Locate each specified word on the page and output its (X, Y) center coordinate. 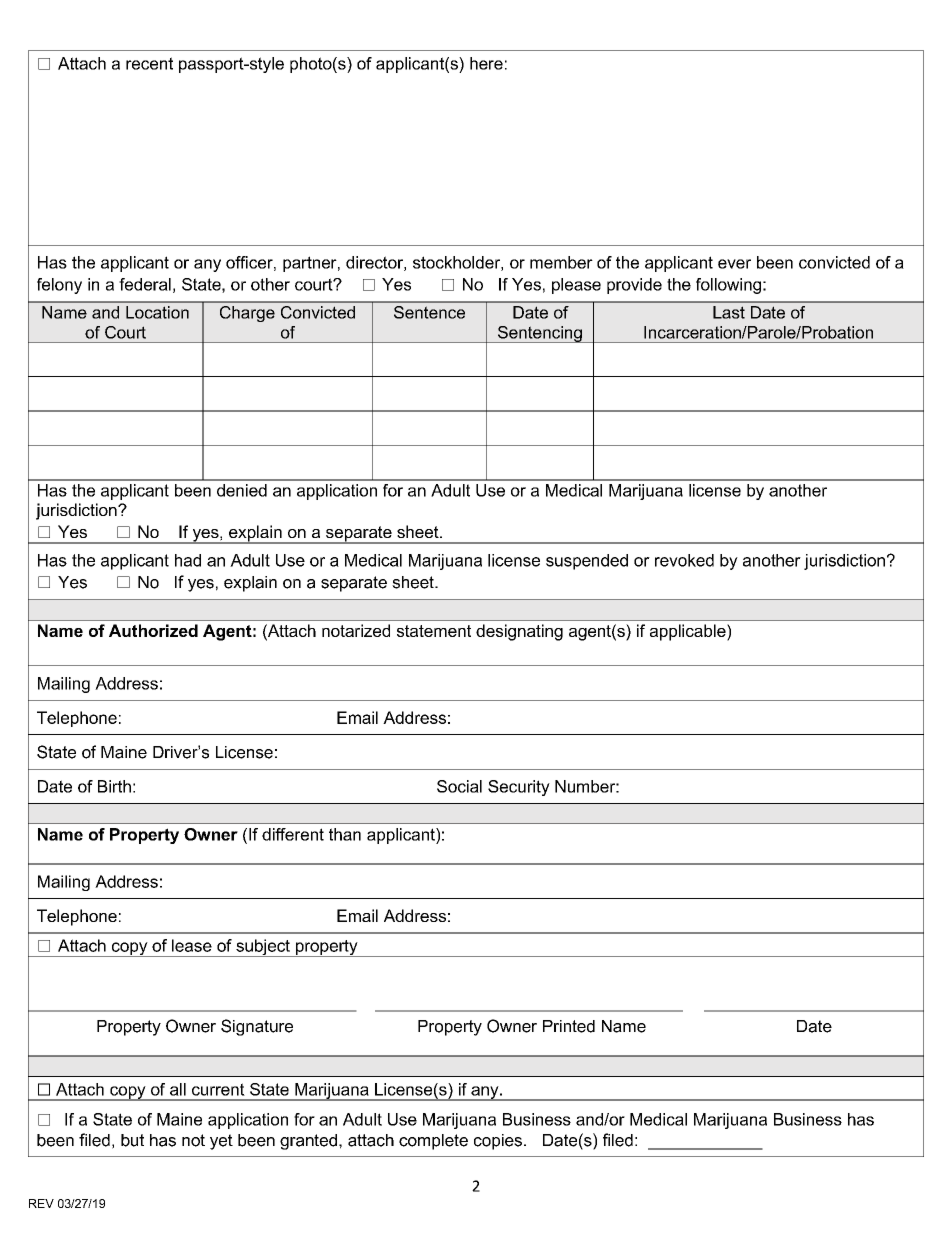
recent (149, 63)
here (486, 63)
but (132, 1140)
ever (734, 264)
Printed (569, 1026)
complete (433, 1142)
